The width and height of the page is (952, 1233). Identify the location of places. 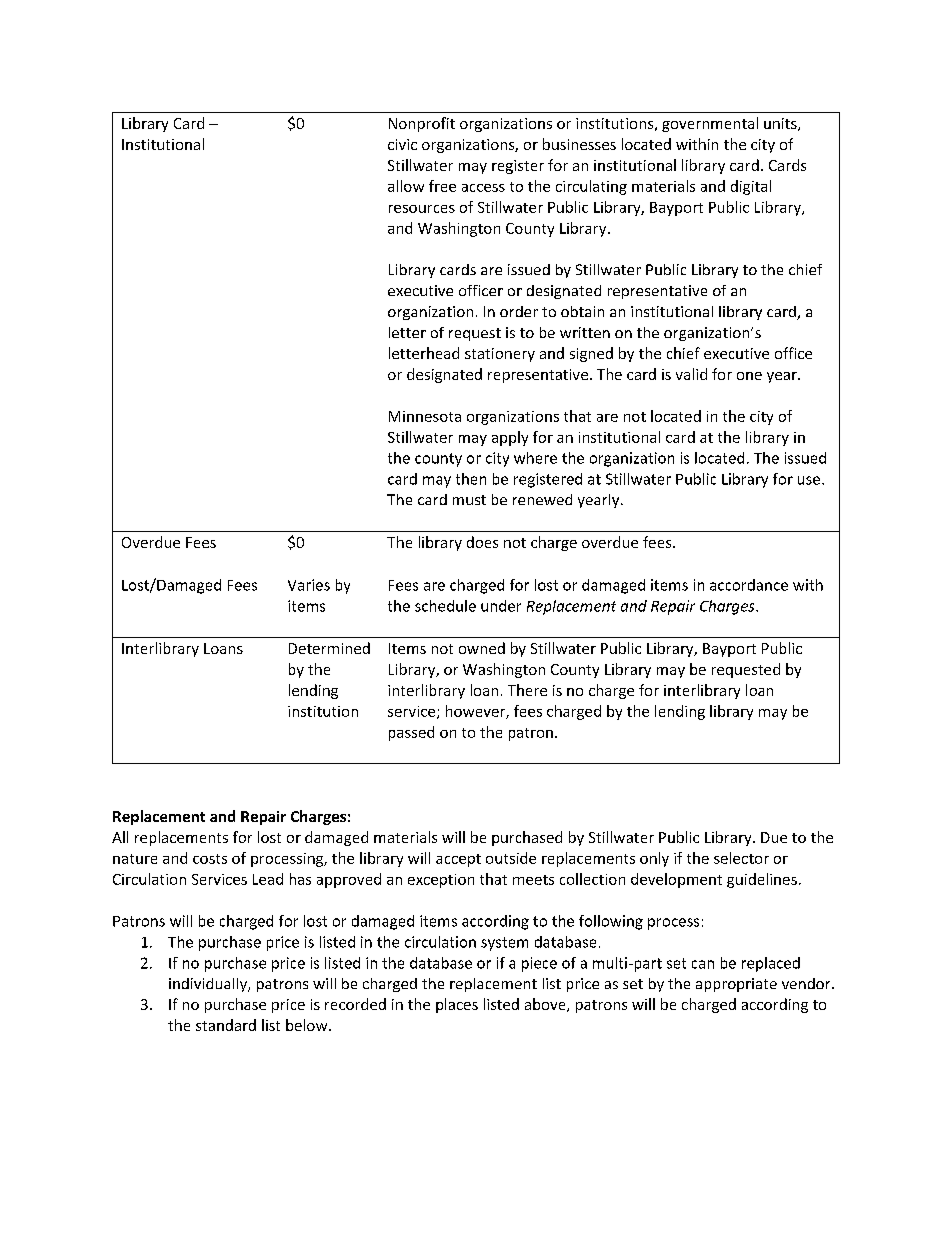
(457, 1005).
